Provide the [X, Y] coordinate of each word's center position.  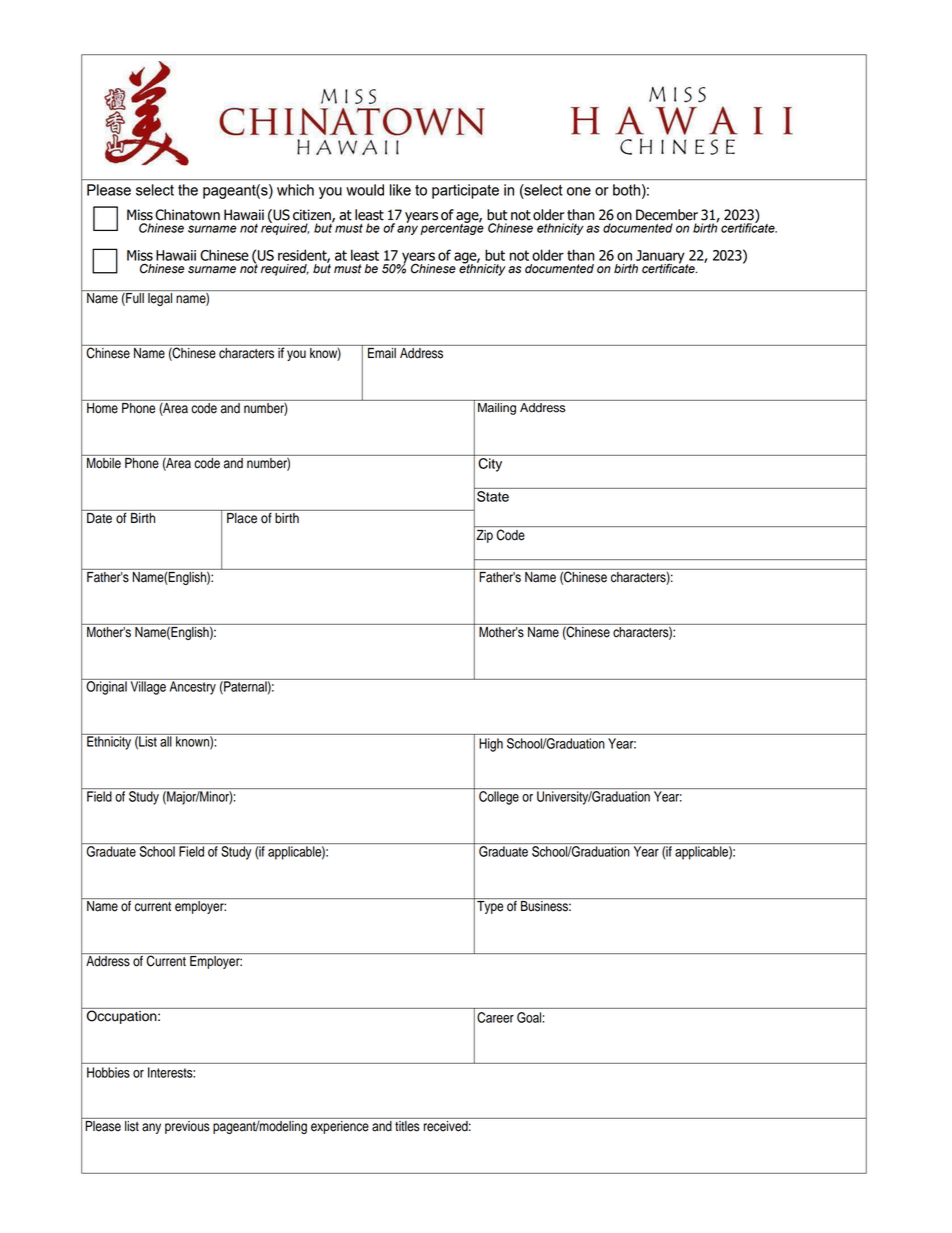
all [166, 740]
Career [495, 1017]
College [499, 798]
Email [382, 352]
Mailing [497, 407]
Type [490, 907]
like [400, 190]
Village [148, 687]
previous [187, 1126]
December [667, 215]
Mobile [104, 462]
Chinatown [187, 215]
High [491, 745]
